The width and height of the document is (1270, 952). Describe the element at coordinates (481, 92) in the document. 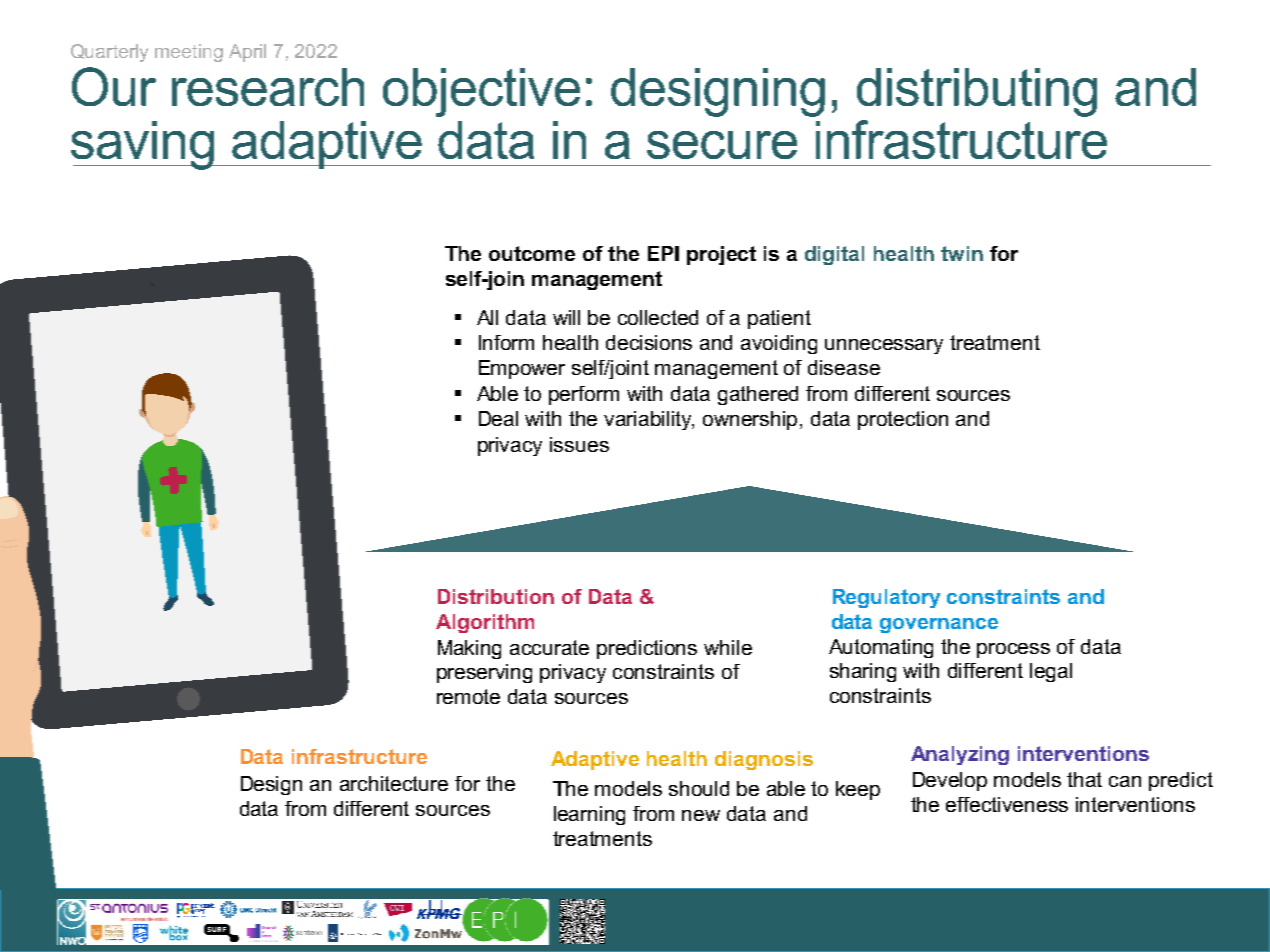

I see `objective` at that location.
